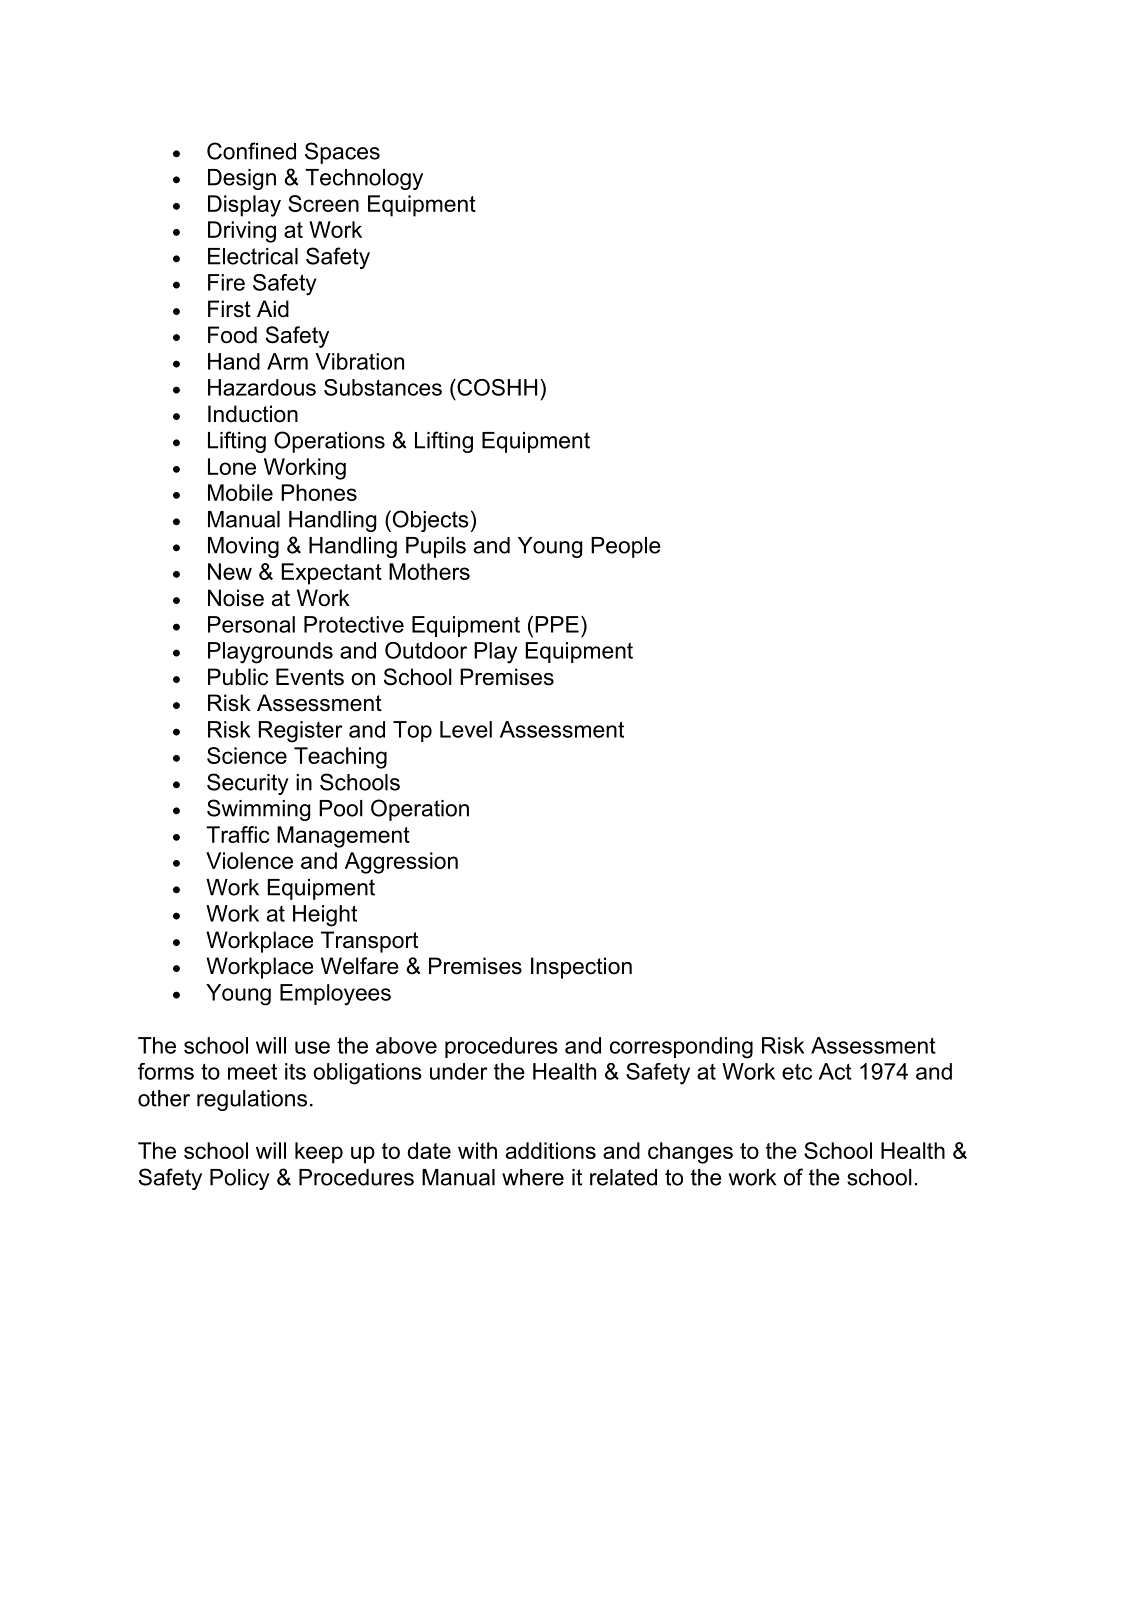  What do you see at coordinates (557, 624) in the image?
I see `PPE` at bounding box center [557, 624].
